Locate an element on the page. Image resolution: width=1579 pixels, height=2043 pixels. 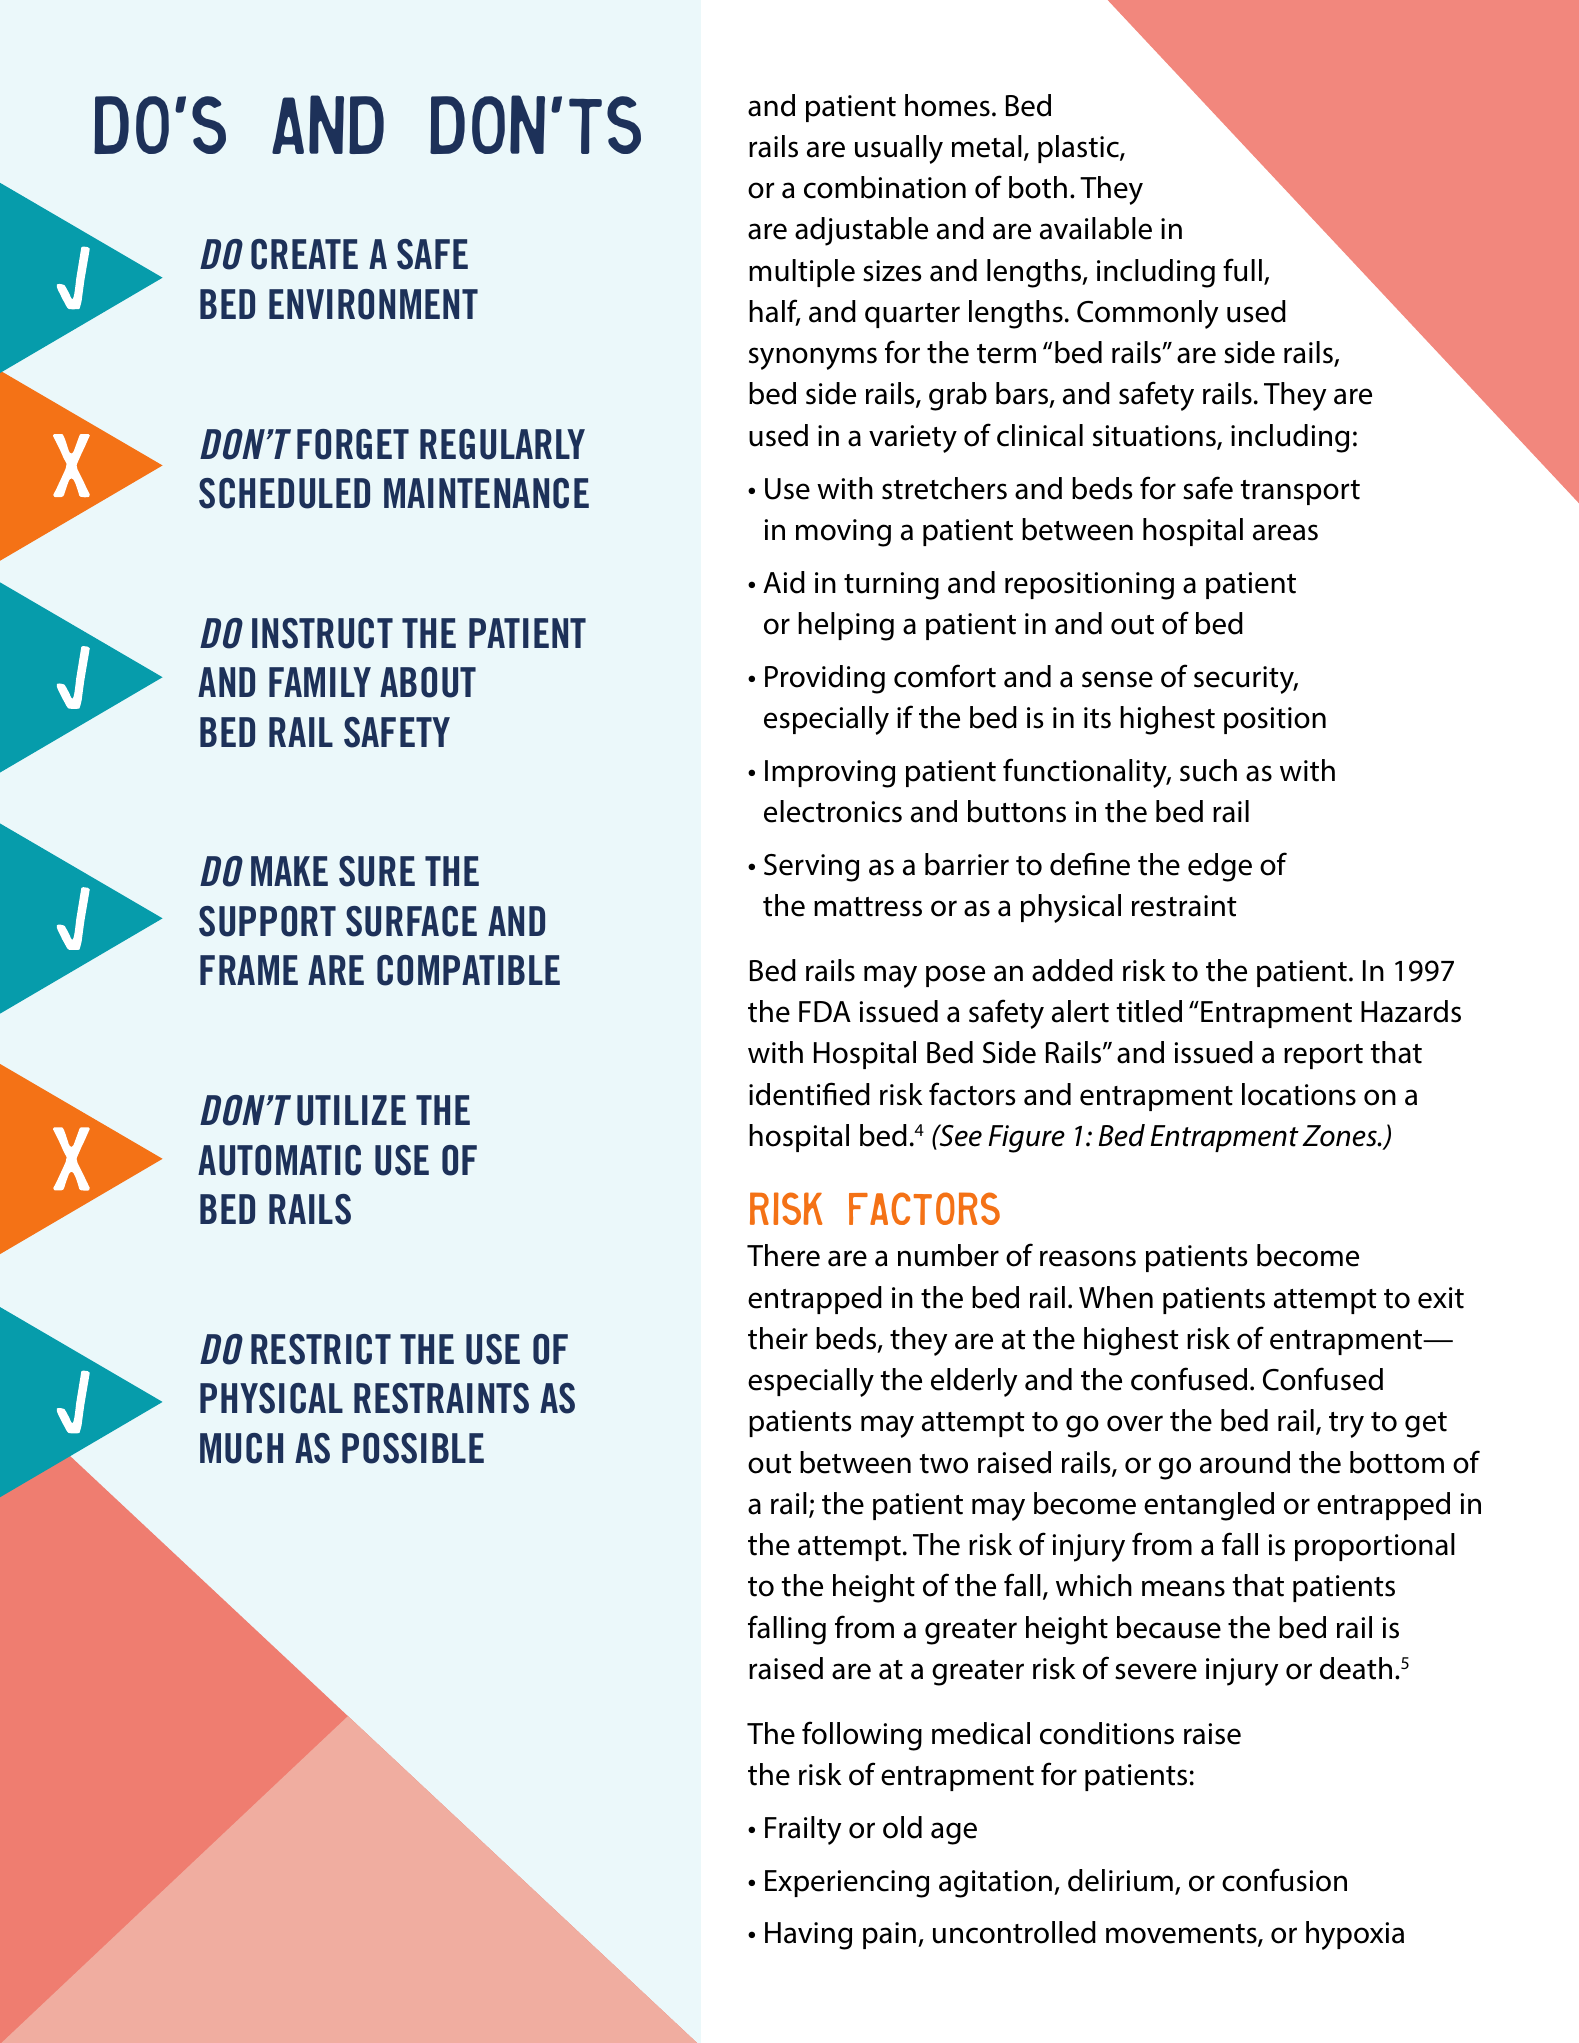
full is located at coordinates (1242, 270).
